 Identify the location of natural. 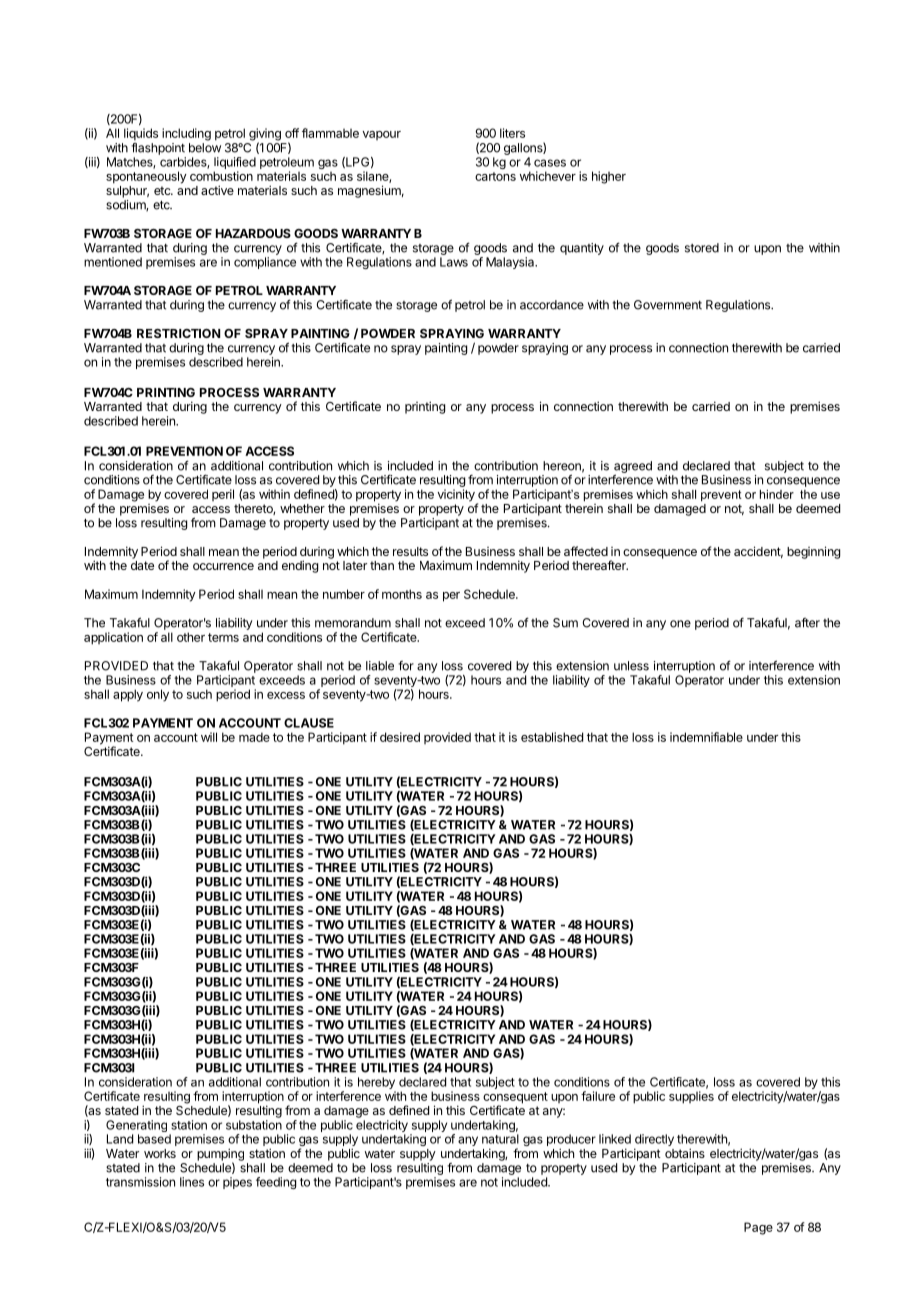
(500, 1139).
